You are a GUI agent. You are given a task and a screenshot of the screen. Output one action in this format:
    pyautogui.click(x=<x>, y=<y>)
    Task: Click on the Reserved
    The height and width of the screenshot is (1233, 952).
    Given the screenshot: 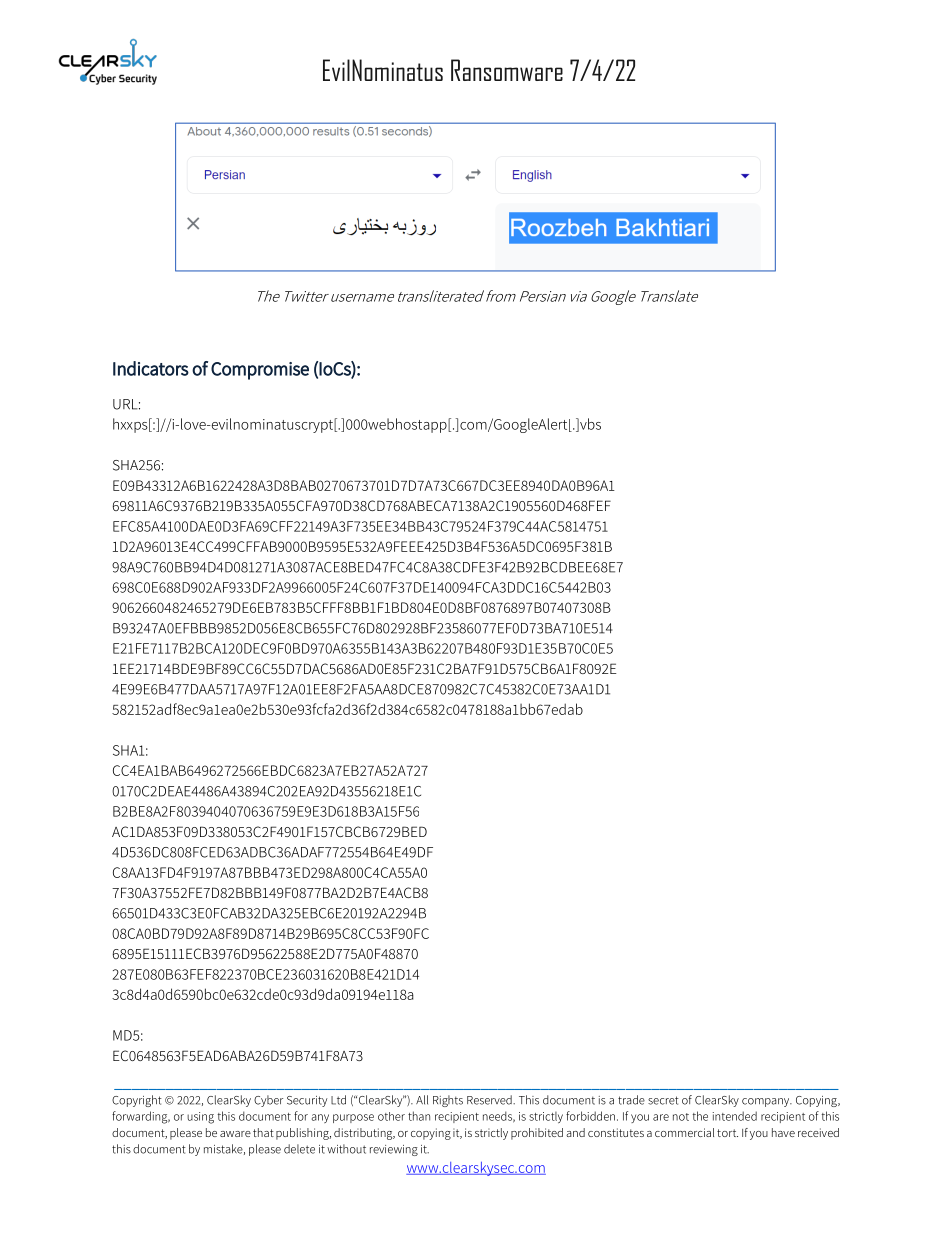 What is the action you would take?
    pyautogui.click(x=490, y=1100)
